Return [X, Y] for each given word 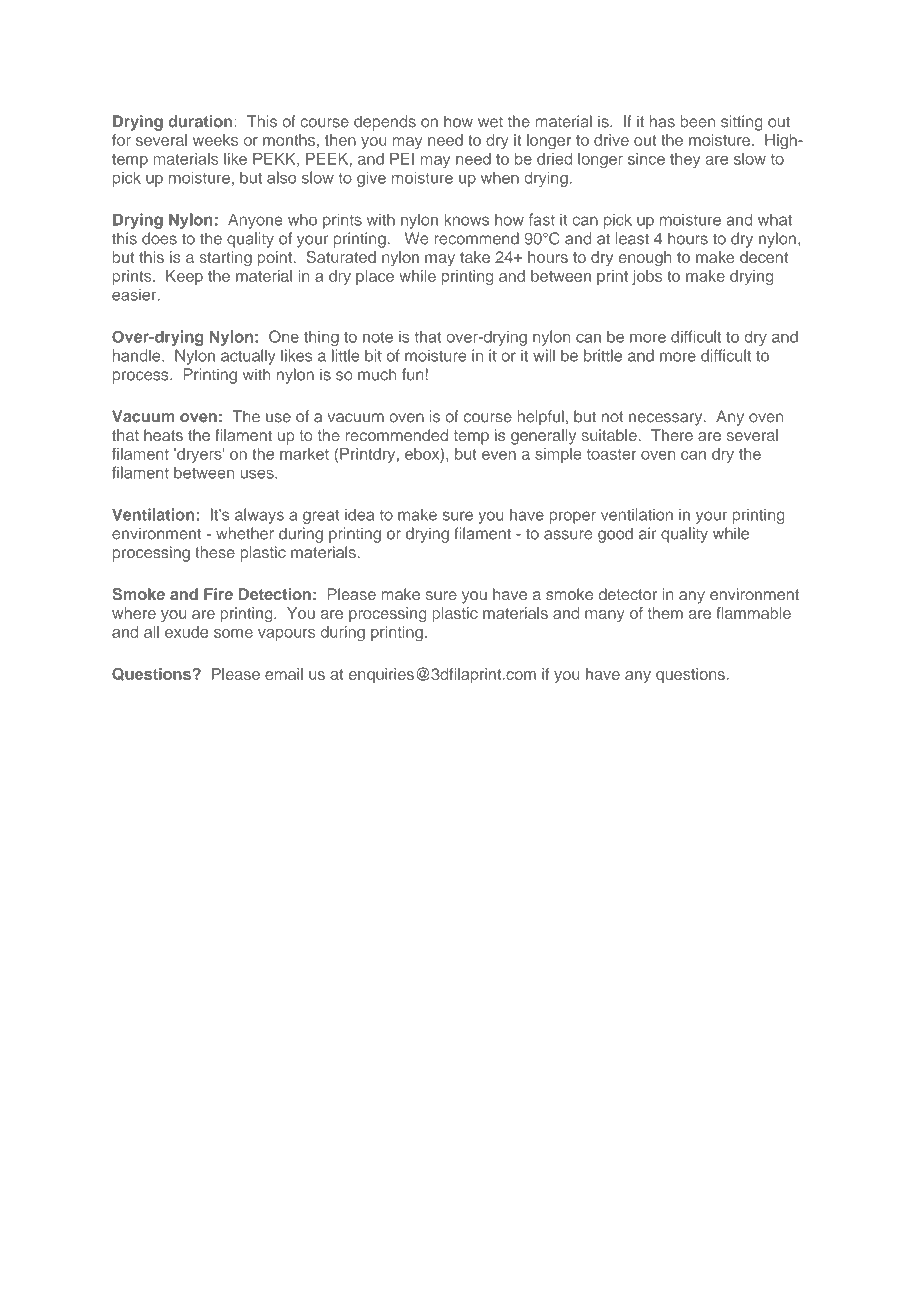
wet [490, 122]
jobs [647, 277]
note [378, 337]
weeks [215, 140]
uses [258, 474]
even [499, 455]
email [284, 674]
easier [135, 295]
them [665, 613]
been [698, 121]
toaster [612, 454]
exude [186, 632]
